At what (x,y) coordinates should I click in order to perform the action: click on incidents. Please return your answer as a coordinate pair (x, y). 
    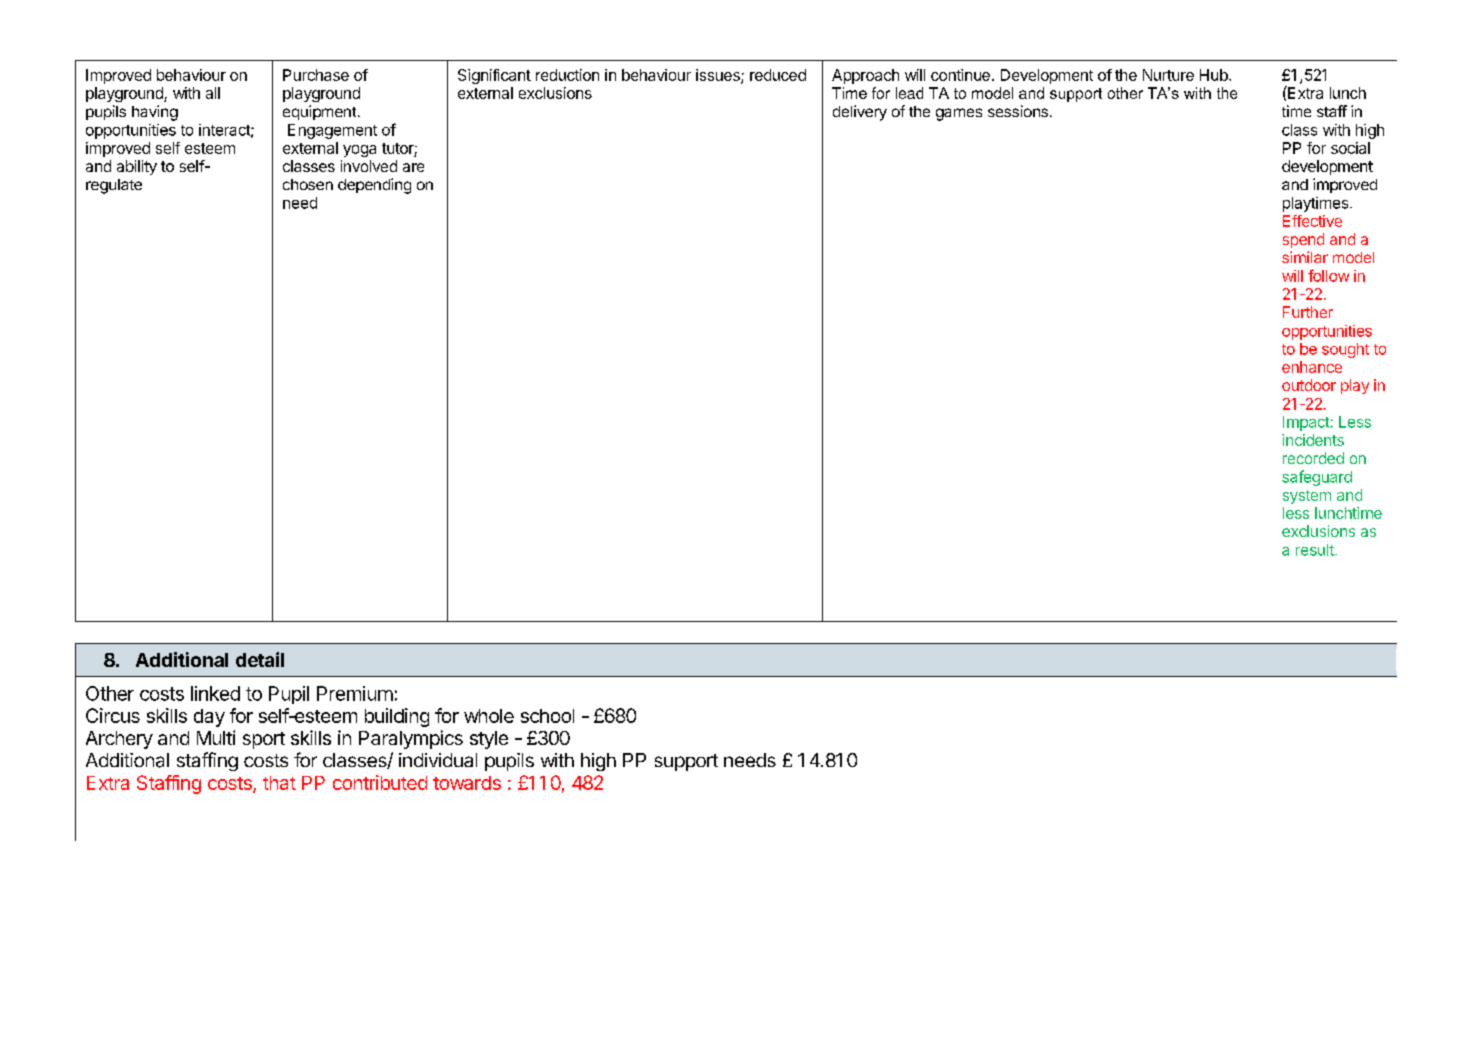
    Looking at the image, I should click on (1313, 440).
